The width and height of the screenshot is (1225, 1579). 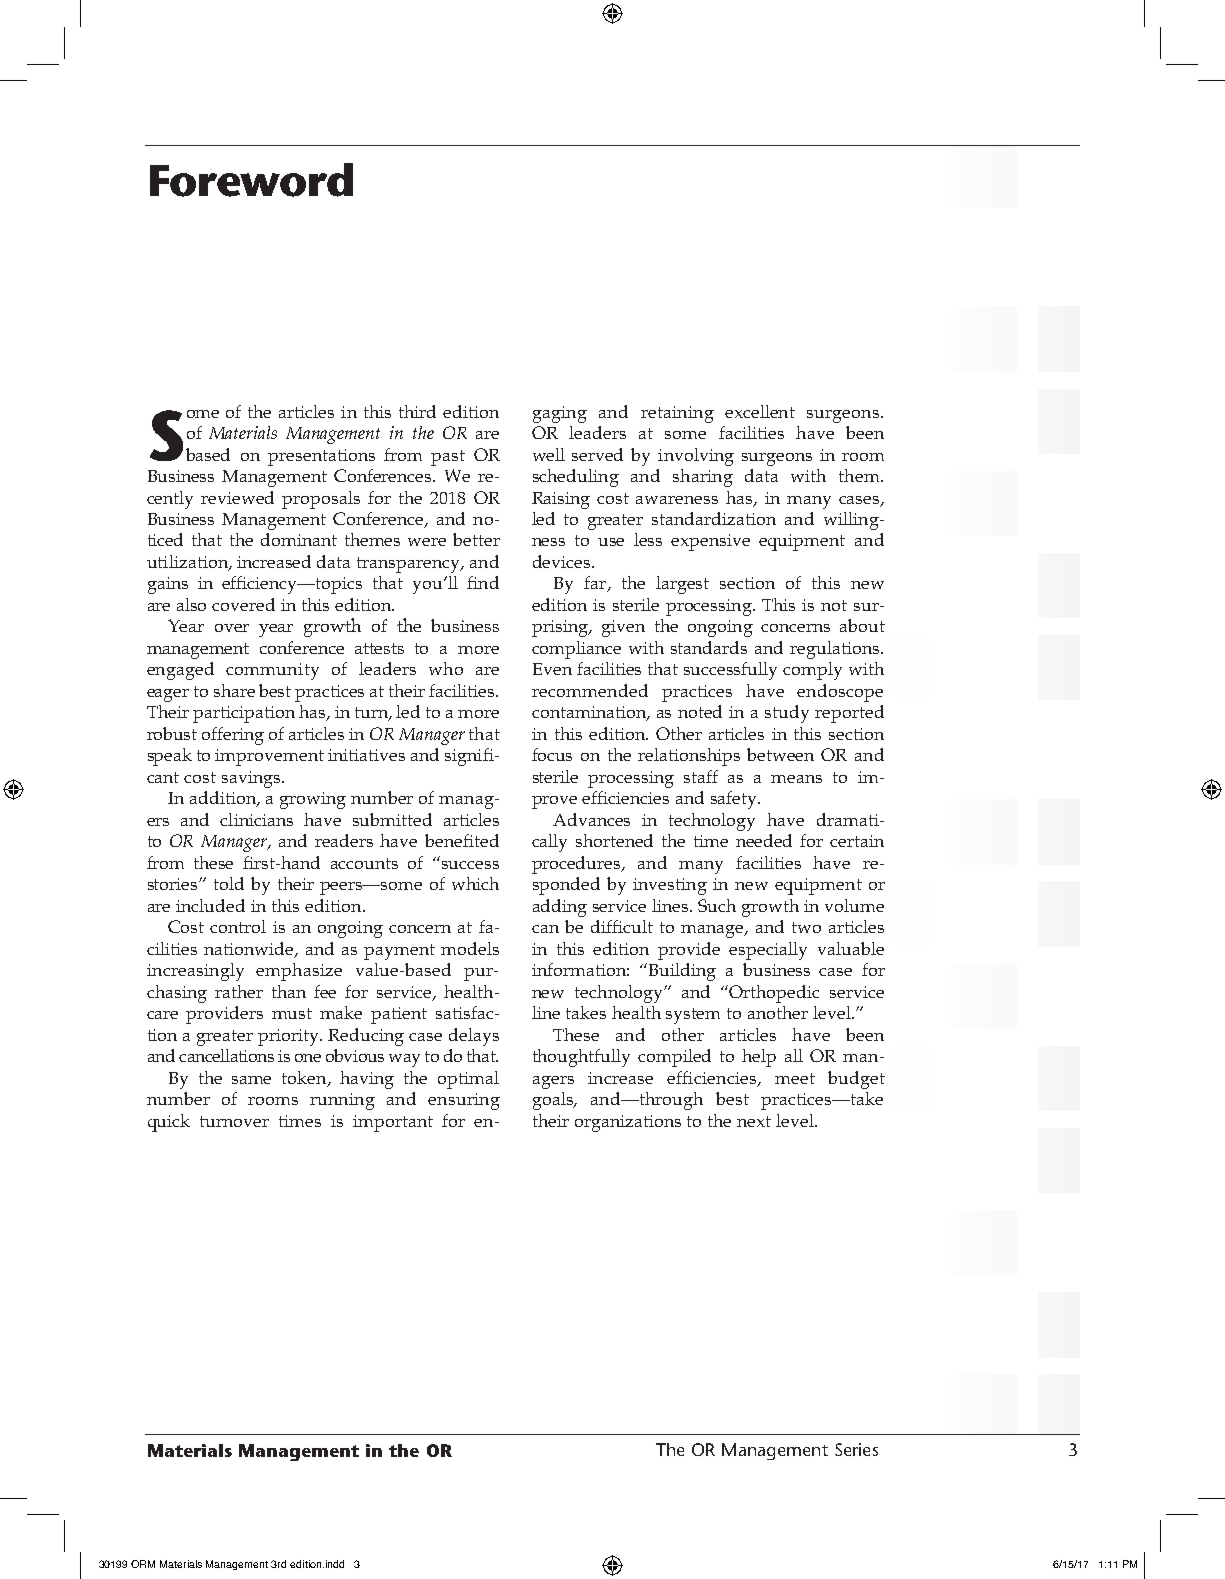 What do you see at coordinates (191, 604) in the screenshot?
I see `also` at bounding box center [191, 604].
